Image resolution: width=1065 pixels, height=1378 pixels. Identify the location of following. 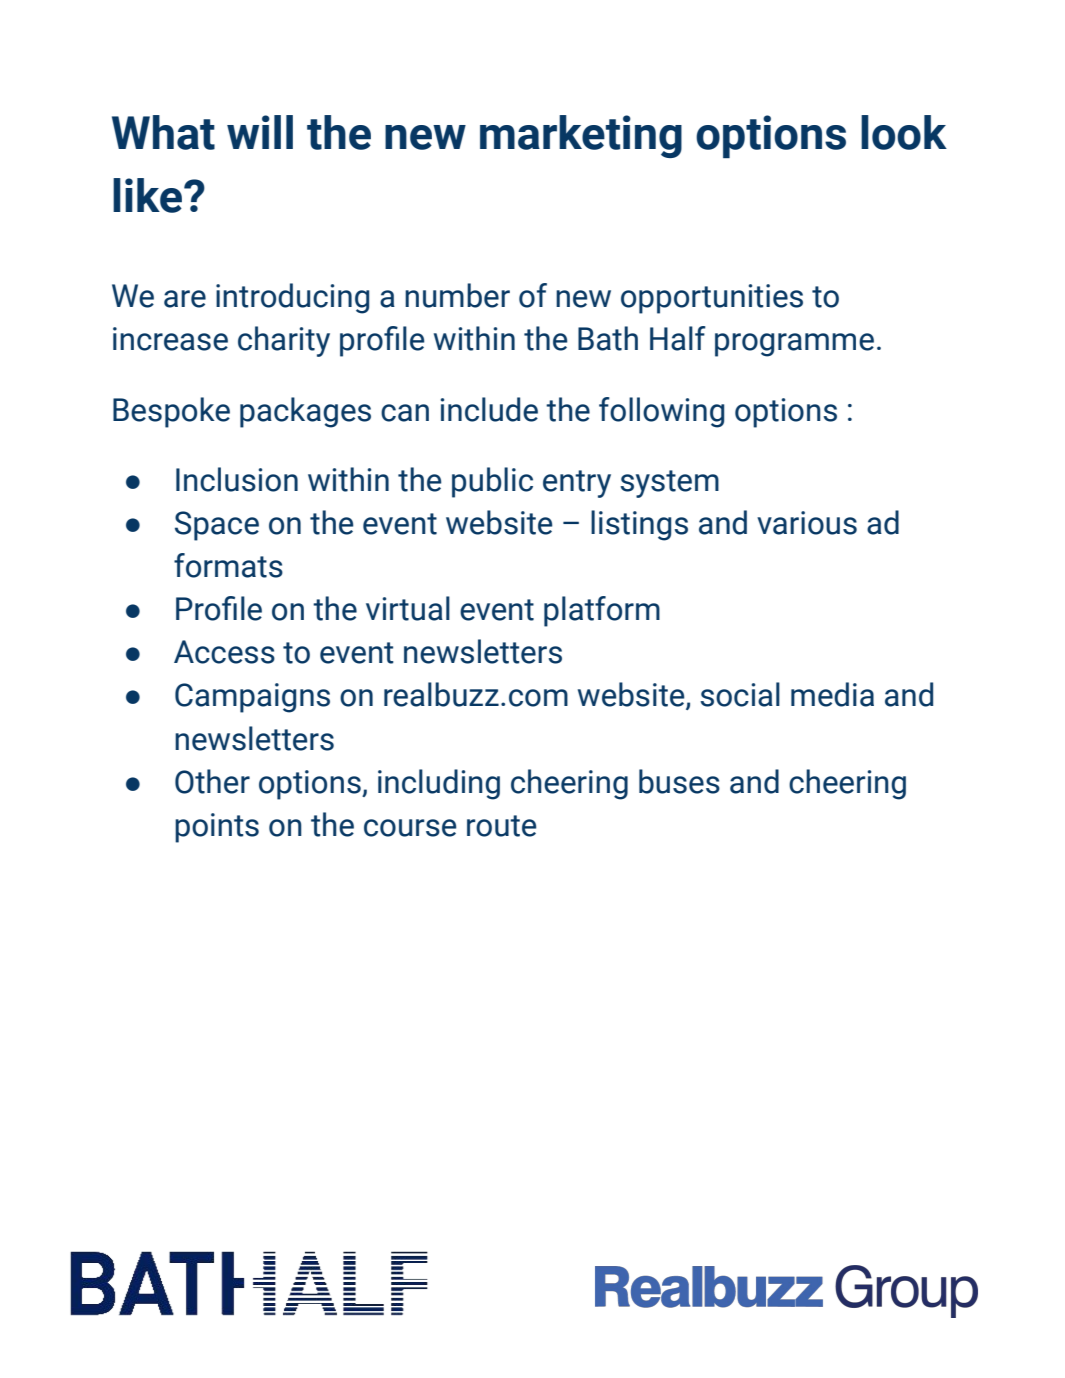
(661, 412).
